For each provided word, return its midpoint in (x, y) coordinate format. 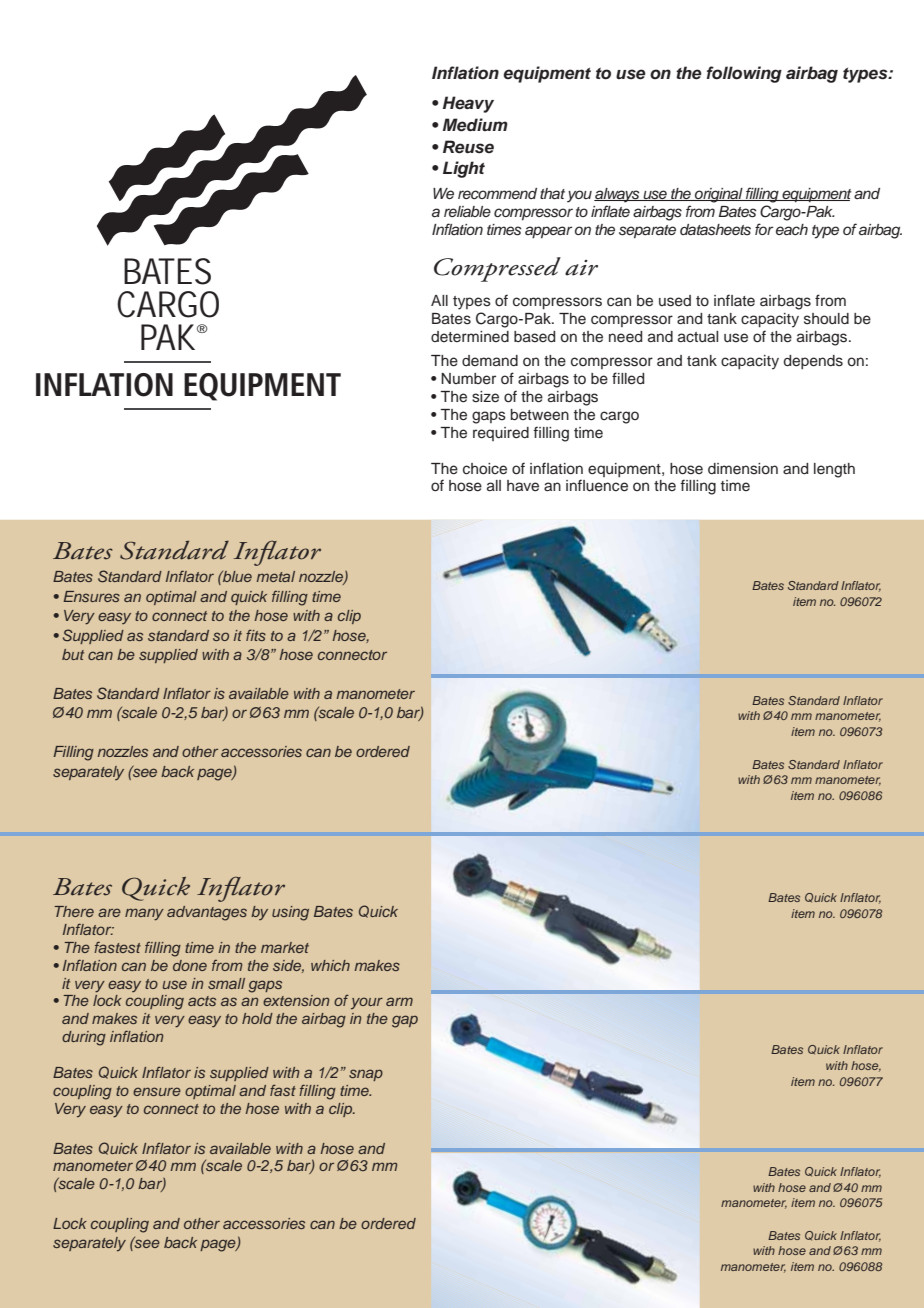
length (834, 470)
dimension (743, 469)
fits (256, 635)
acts (202, 1001)
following (744, 74)
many (144, 914)
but (73, 654)
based (534, 337)
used (675, 301)
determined (470, 336)
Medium (475, 125)
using (290, 913)
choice (485, 469)
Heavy (468, 104)
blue (236, 576)
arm (399, 1001)
